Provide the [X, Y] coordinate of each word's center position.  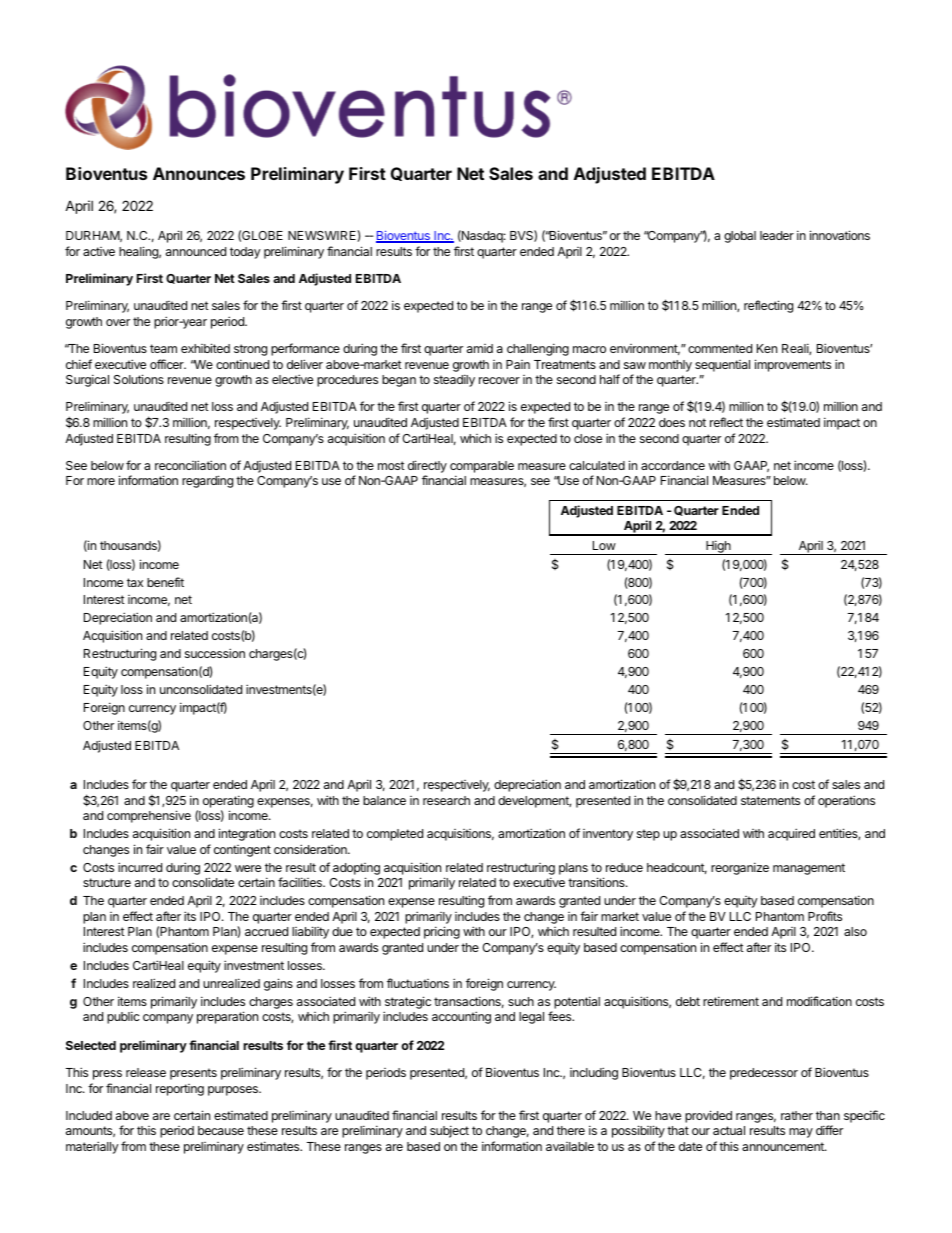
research [446, 800]
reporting [180, 1090]
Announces [199, 173]
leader [777, 235]
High [718, 547]
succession [215, 653]
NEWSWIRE [323, 236]
